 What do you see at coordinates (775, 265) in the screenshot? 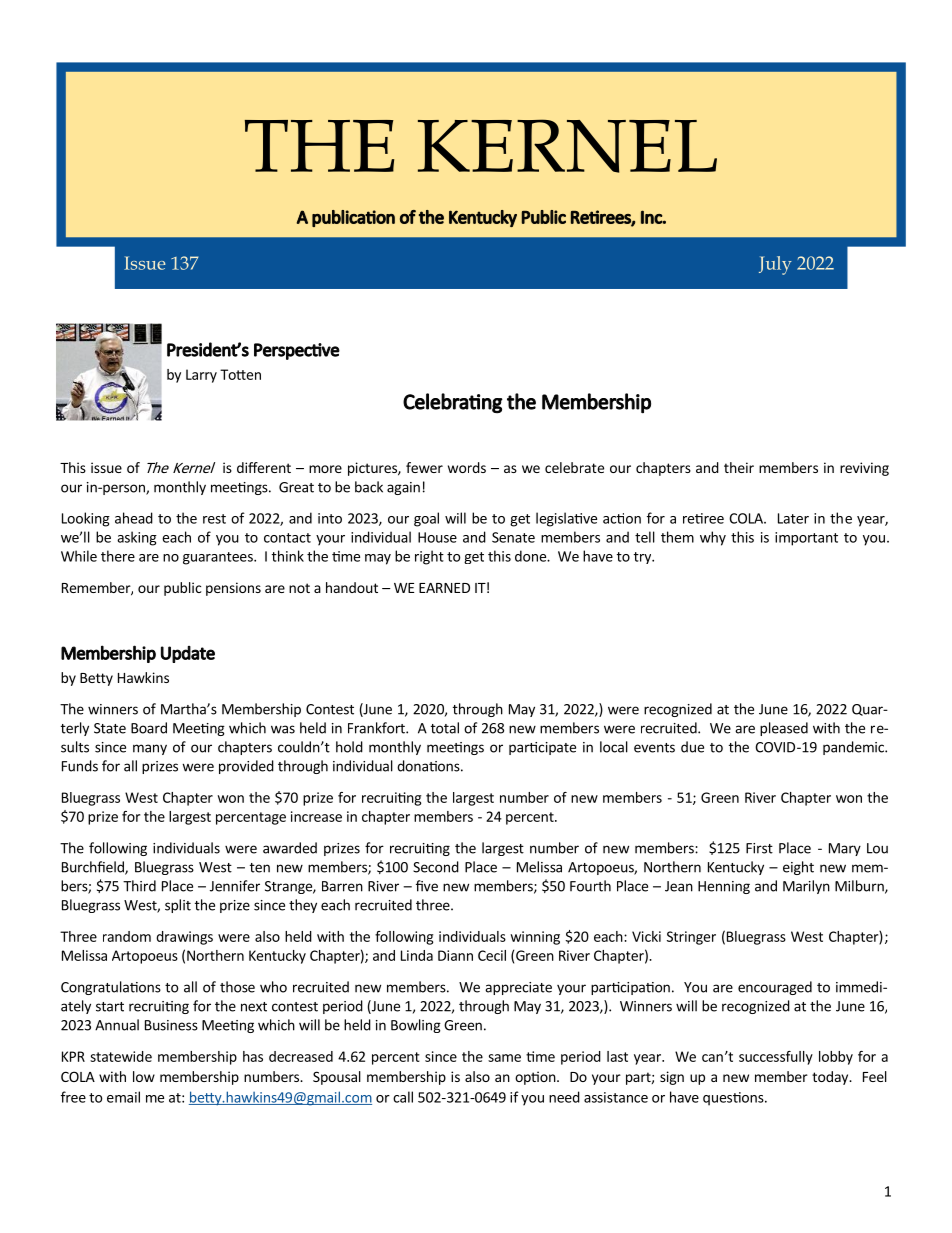
I see `July` at bounding box center [775, 265].
